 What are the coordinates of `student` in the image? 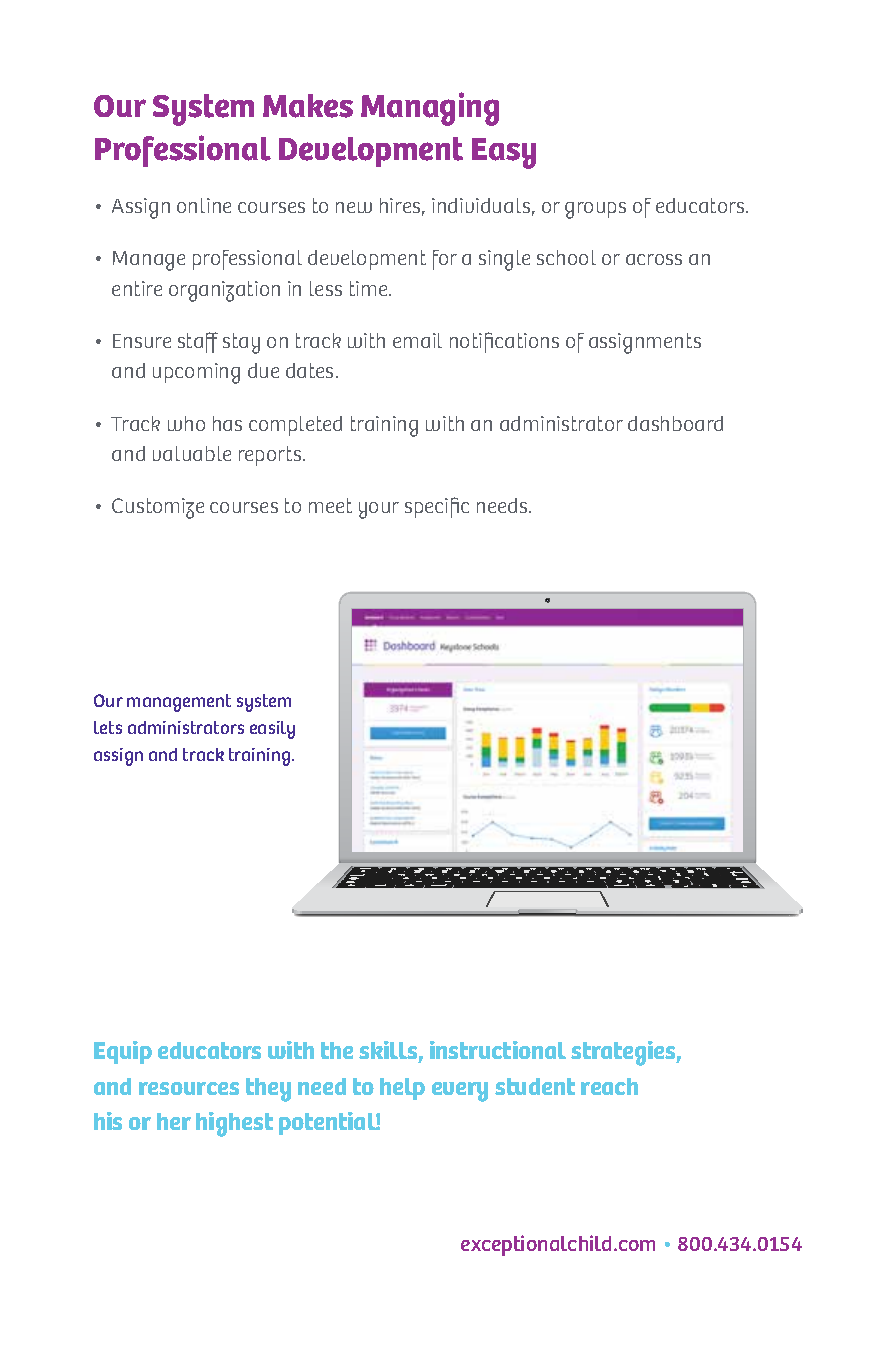 It's located at (535, 1086).
